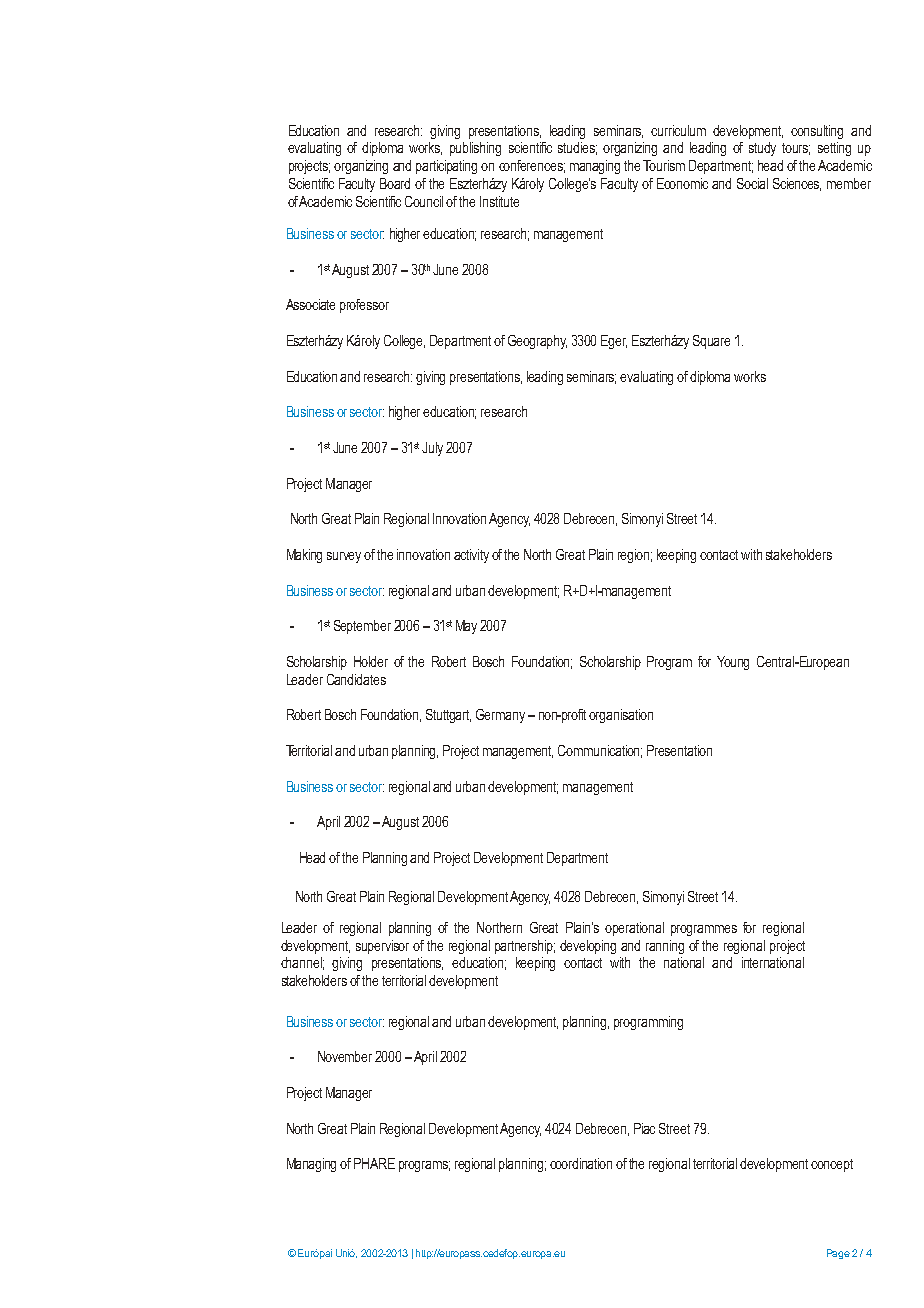  Describe the element at coordinates (382, 947) in the screenshot. I see `supervisor` at that location.
